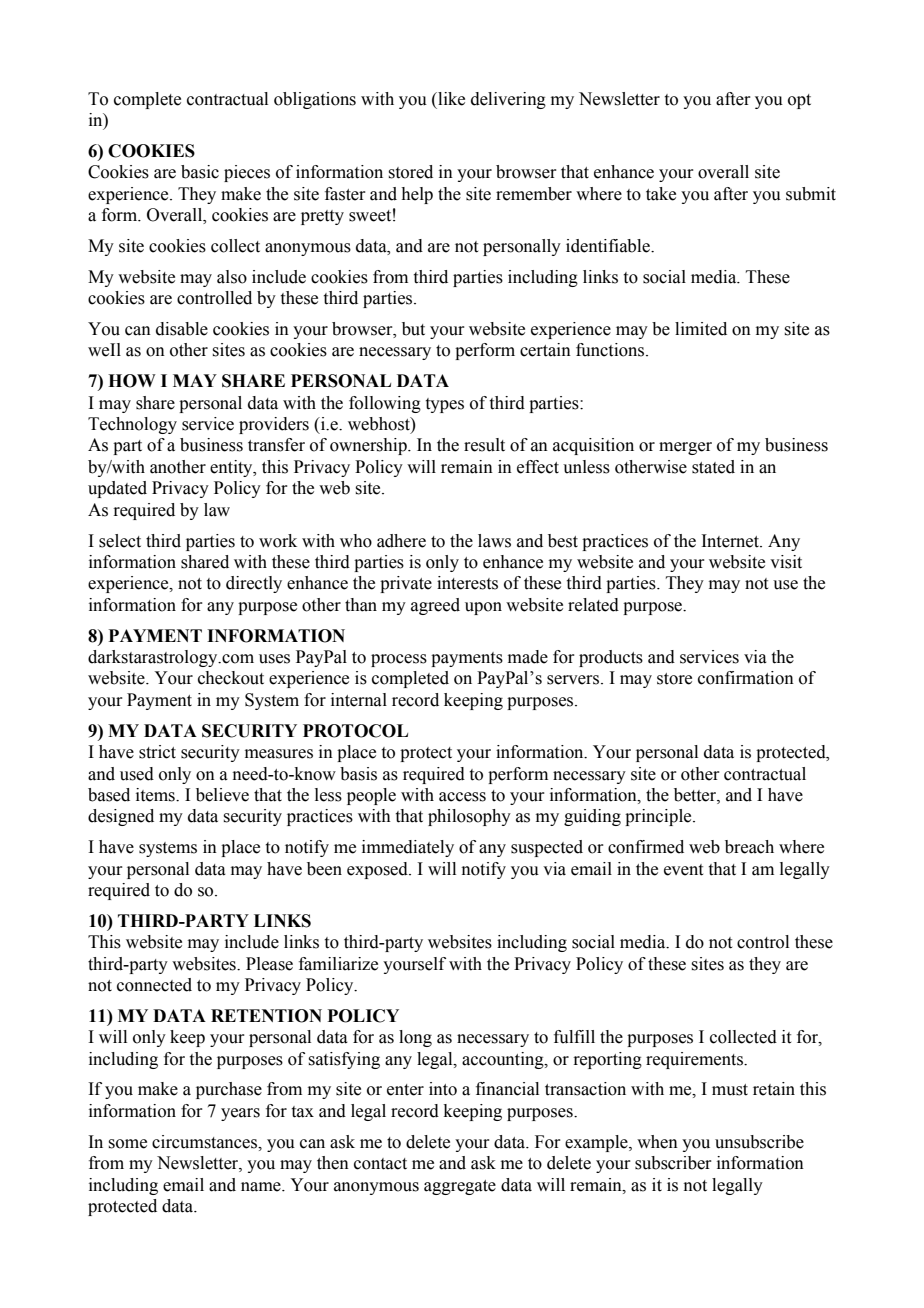 The height and width of the screenshot is (1308, 924). I want to click on opt, so click(799, 101).
